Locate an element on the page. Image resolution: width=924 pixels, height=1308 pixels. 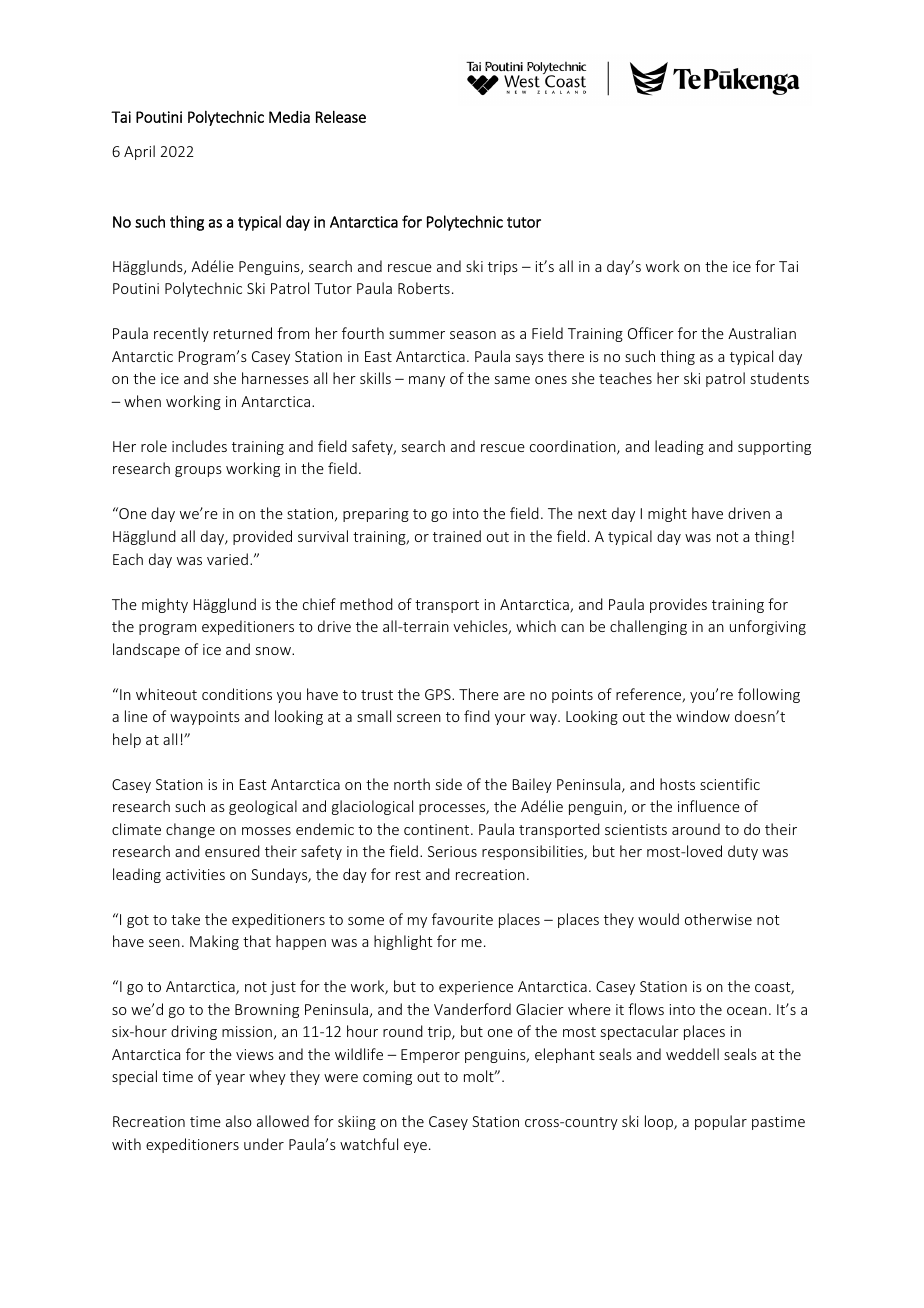
supporting is located at coordinates (774, 448).
